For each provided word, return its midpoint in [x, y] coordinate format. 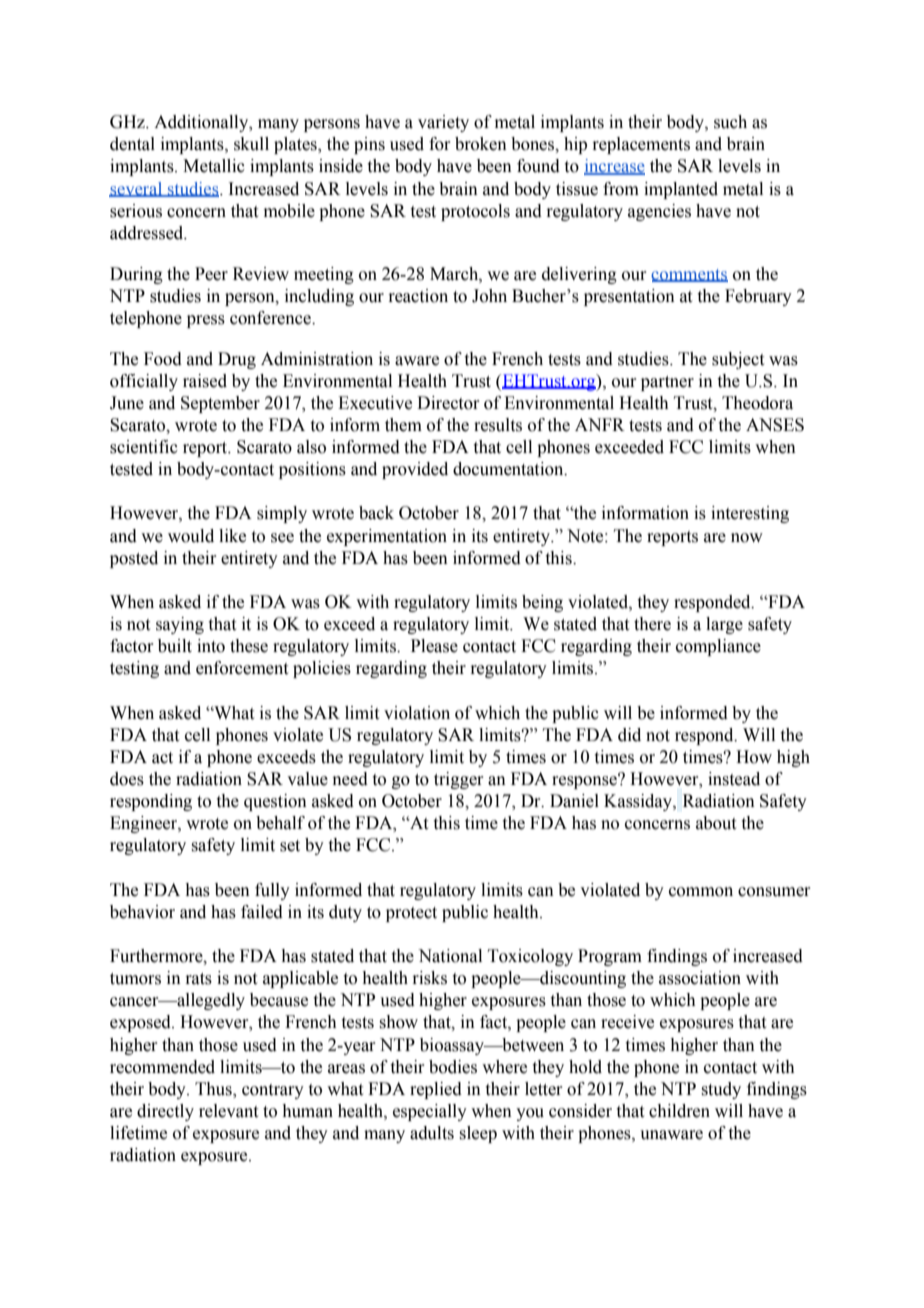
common [701, 892]
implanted [681, 190]
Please [434, 646]
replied [436, 1090]
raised [205, 381]
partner [667, 383]
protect [411, 914]
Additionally [202, 123]
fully [272, 891]
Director [448, 403]
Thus [214, 1090]
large [724, 625]
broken [481, 144]
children [679, 1111]
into [211, 646]
